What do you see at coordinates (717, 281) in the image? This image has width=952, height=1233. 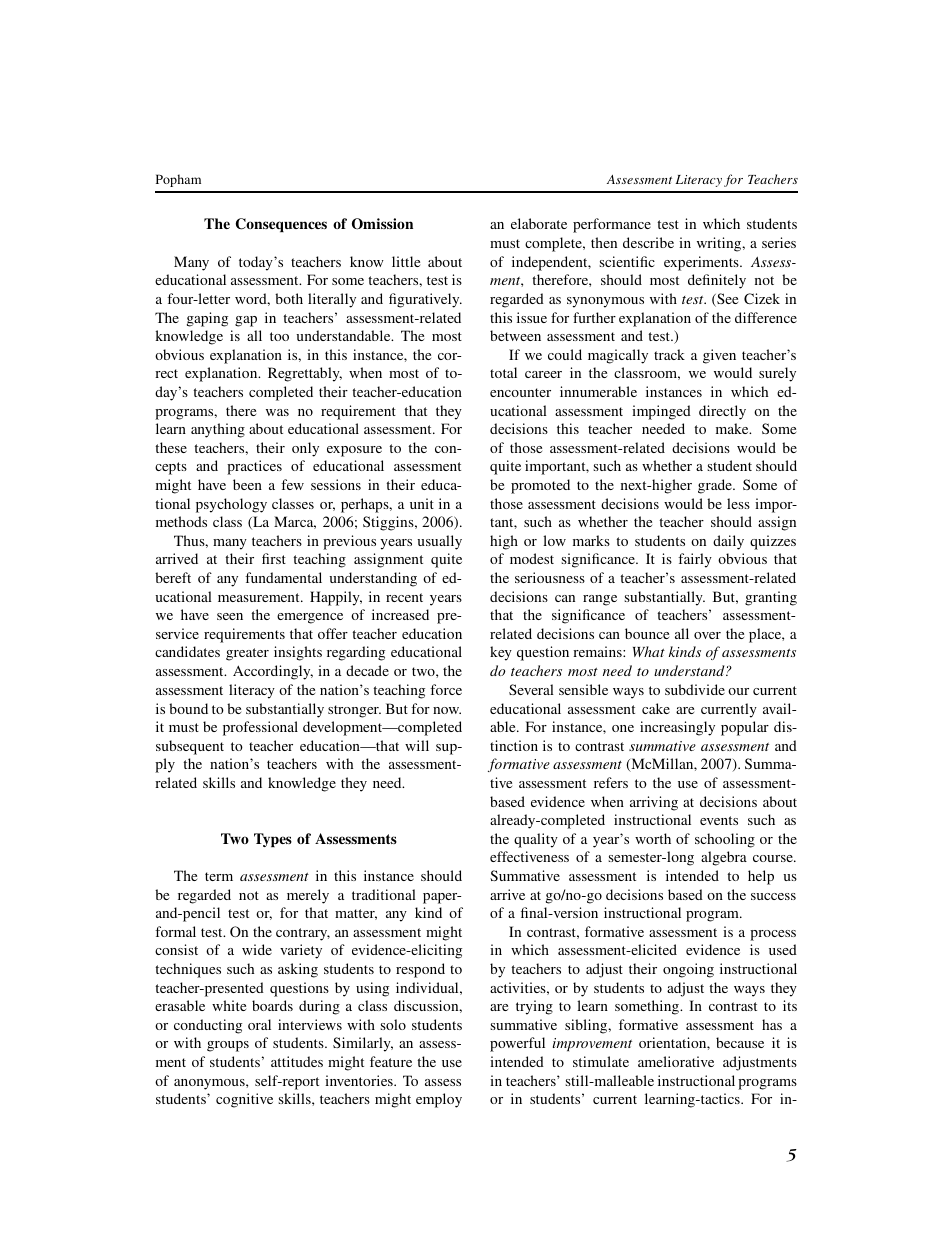 I see `definitely` at bounding box center [717, 281].
